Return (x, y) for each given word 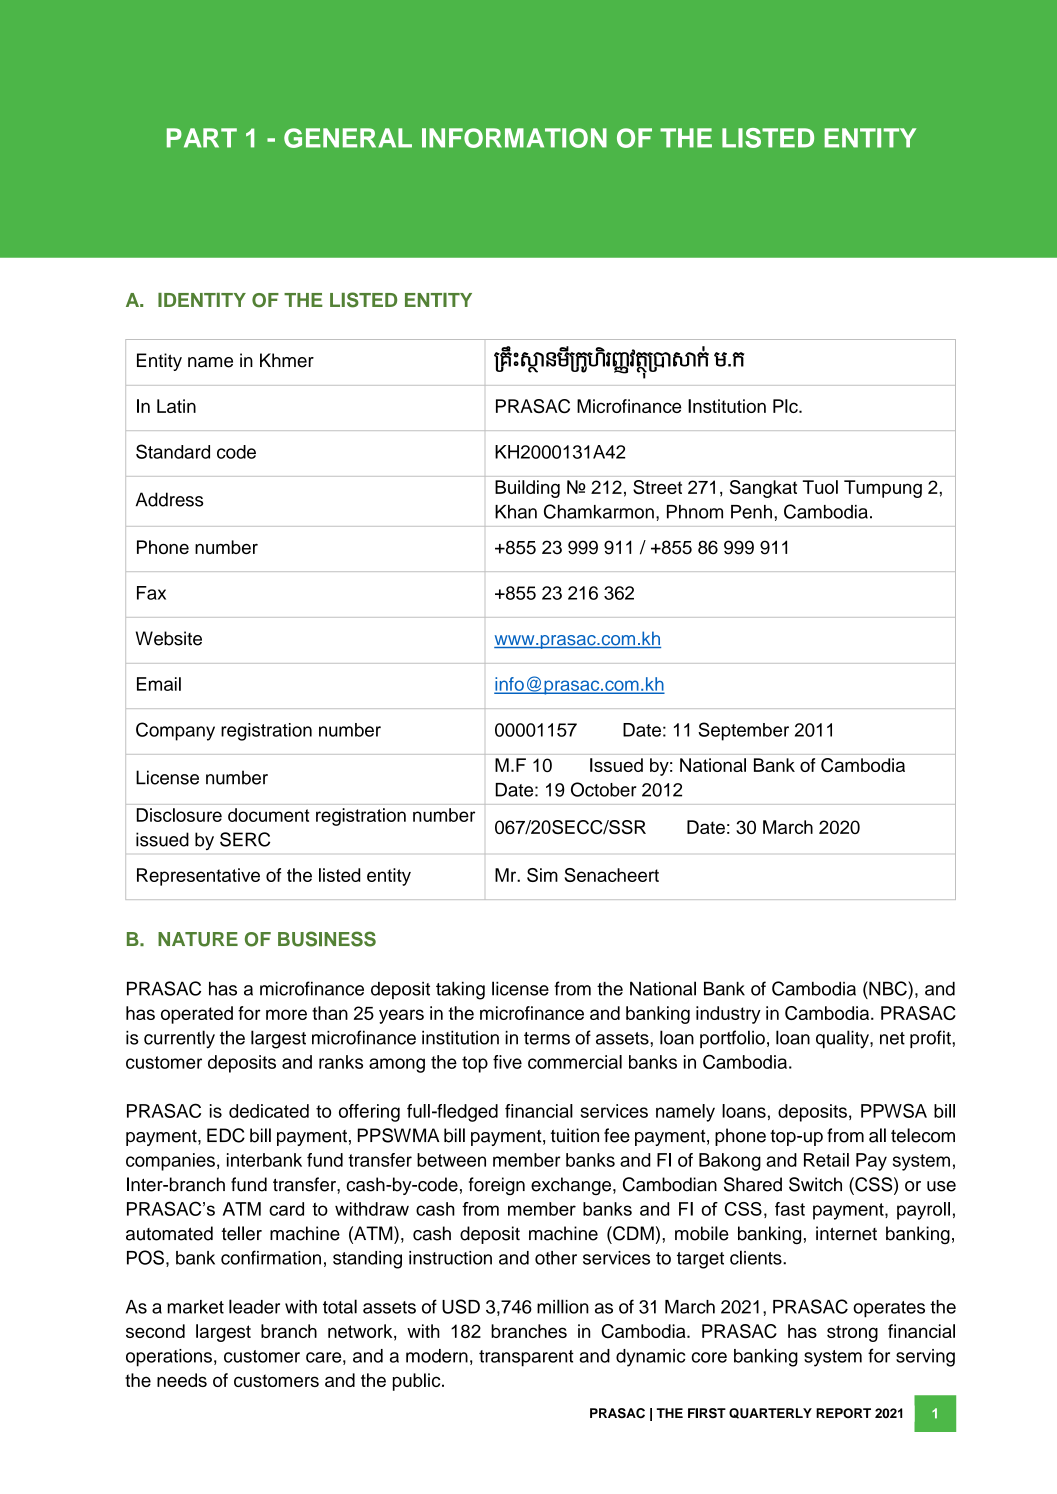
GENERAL (348, 138)
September (743, 731)
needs (182, 1380)
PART (202, 138)
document (269, 815)
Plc (786, 406)
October (603, 789)
